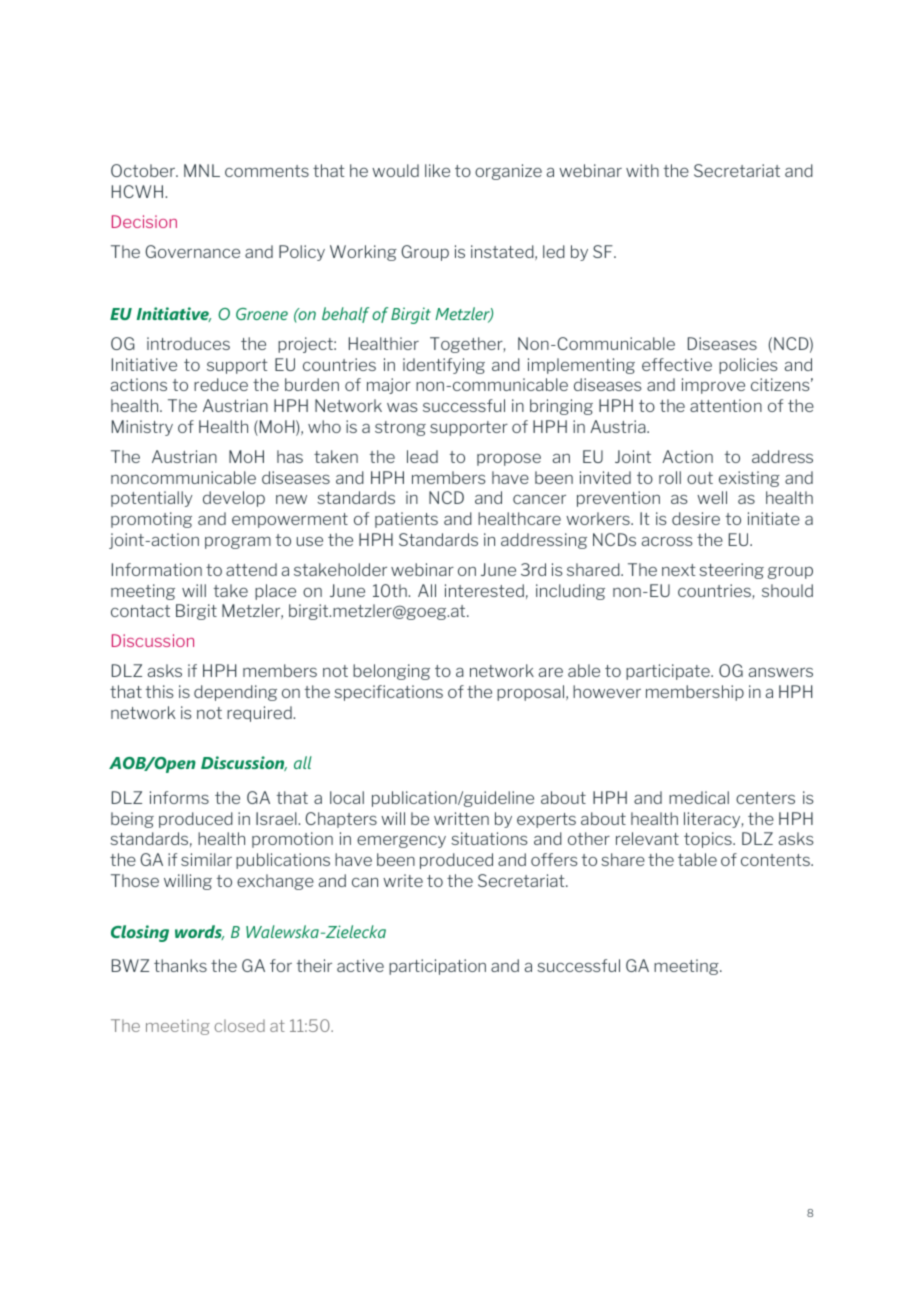  What do you see at coordinates (267, 171) in the screenshot?
I see `comments` at bounding box center [267, 171].
